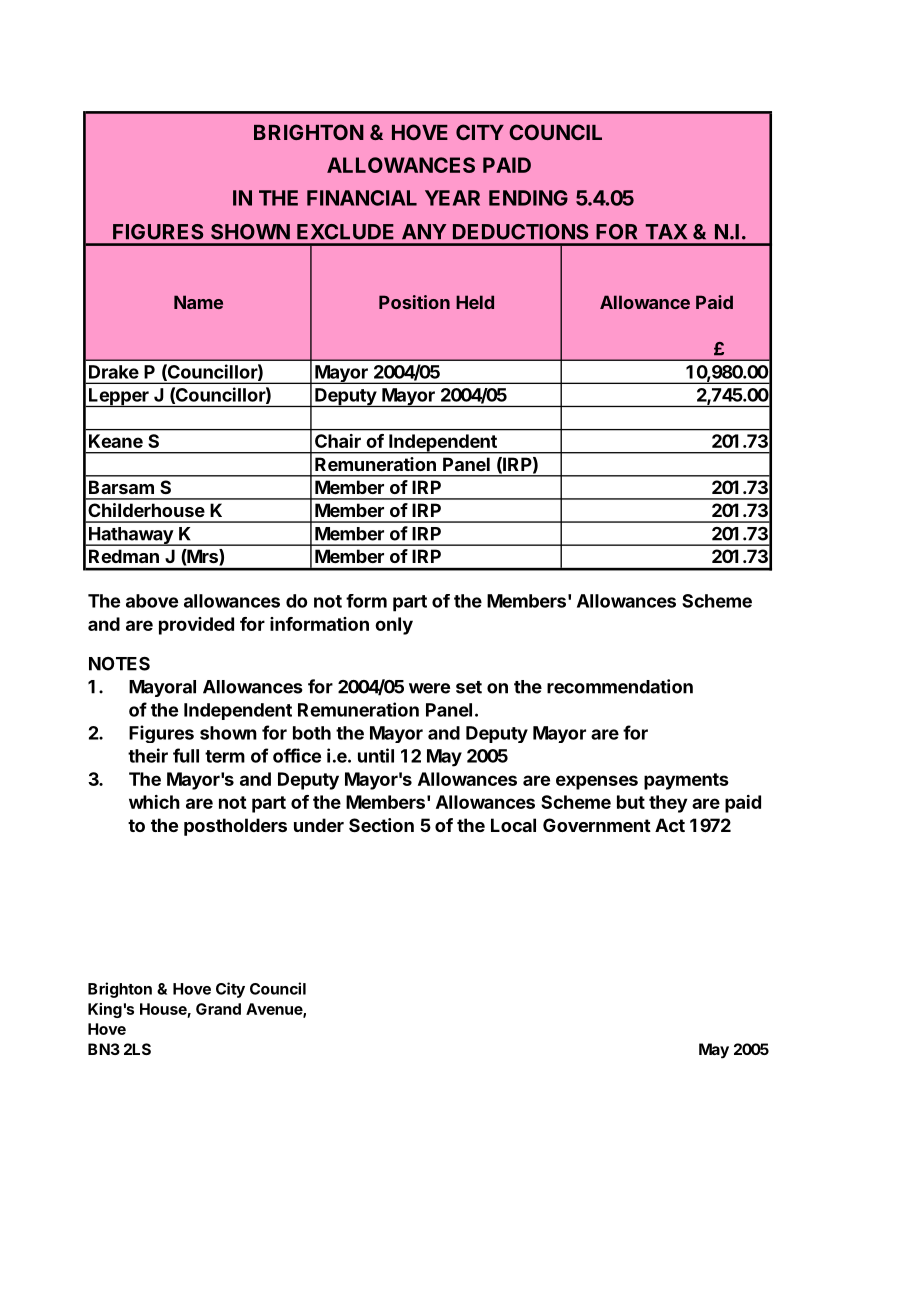  I want to click on ANY, so click(424, 232).
